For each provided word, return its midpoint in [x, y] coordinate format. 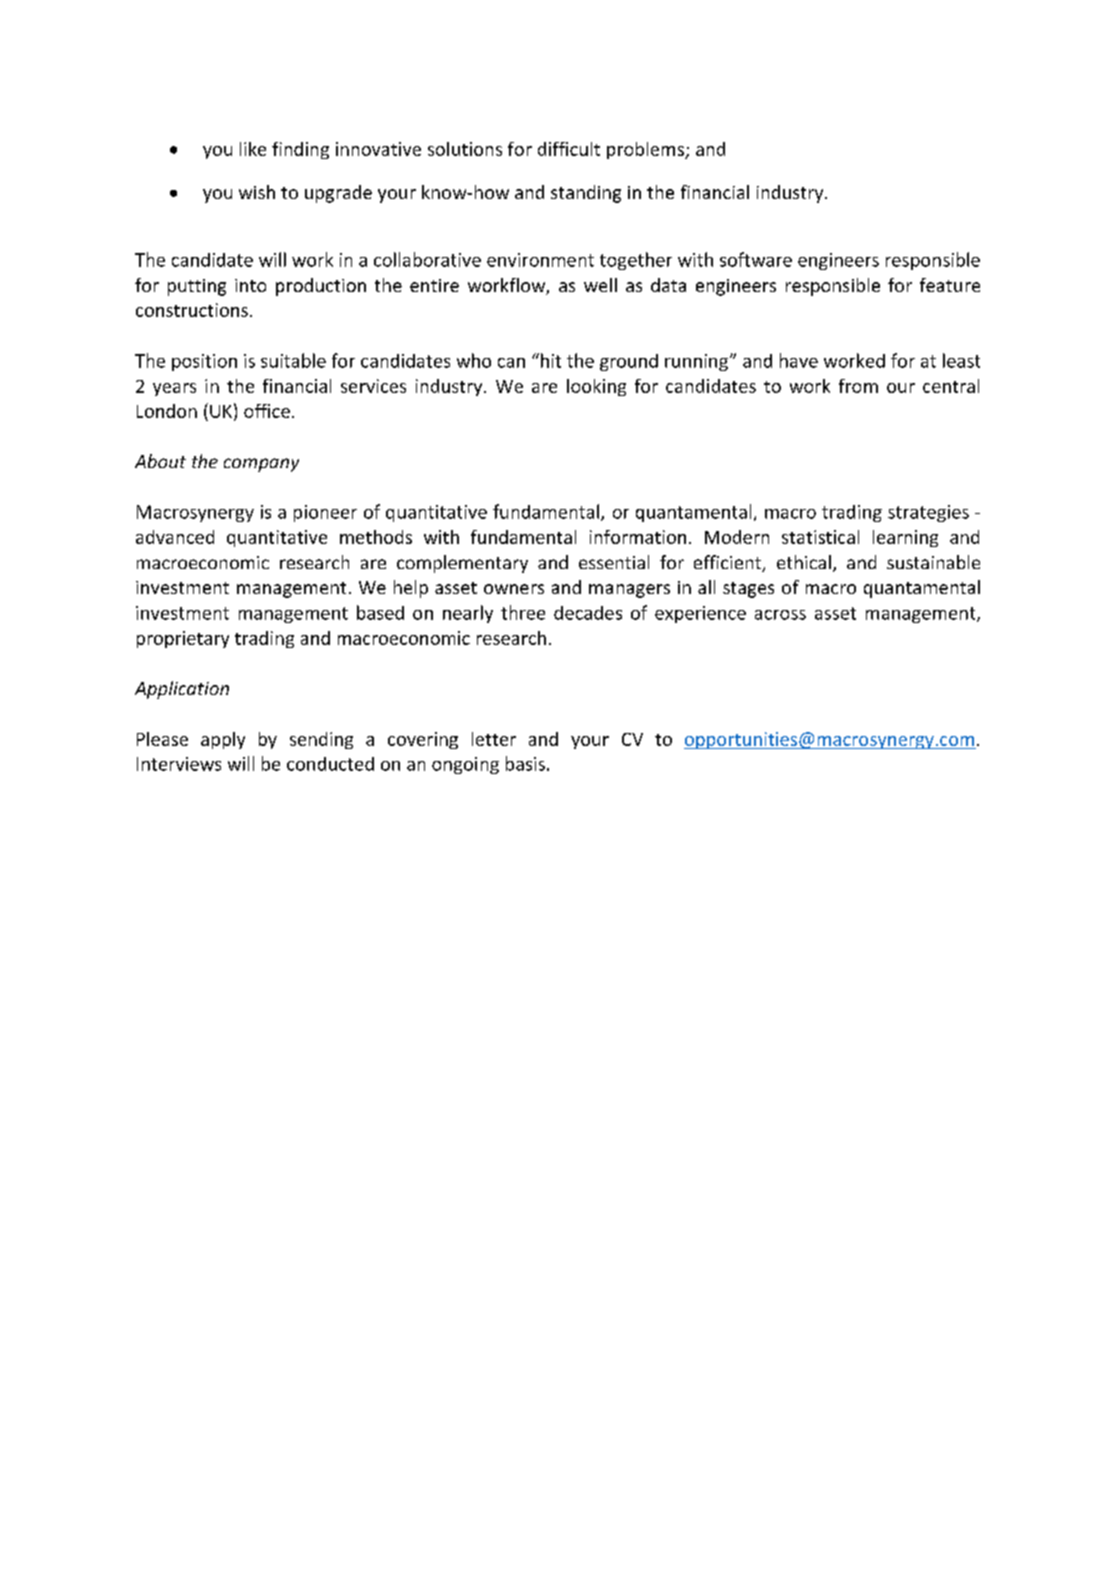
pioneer [325, 513]
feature [950, 285]
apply [223, 740]
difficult [569, 149]
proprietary [183, 639]
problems [647, 150]
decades [588, 613]
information [638, 537]
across [780, 615]
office [267, 411]
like [253, 149]
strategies [928, 513]
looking [596, 387]
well [600, 285]
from [858, 386]
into [250, 285]
